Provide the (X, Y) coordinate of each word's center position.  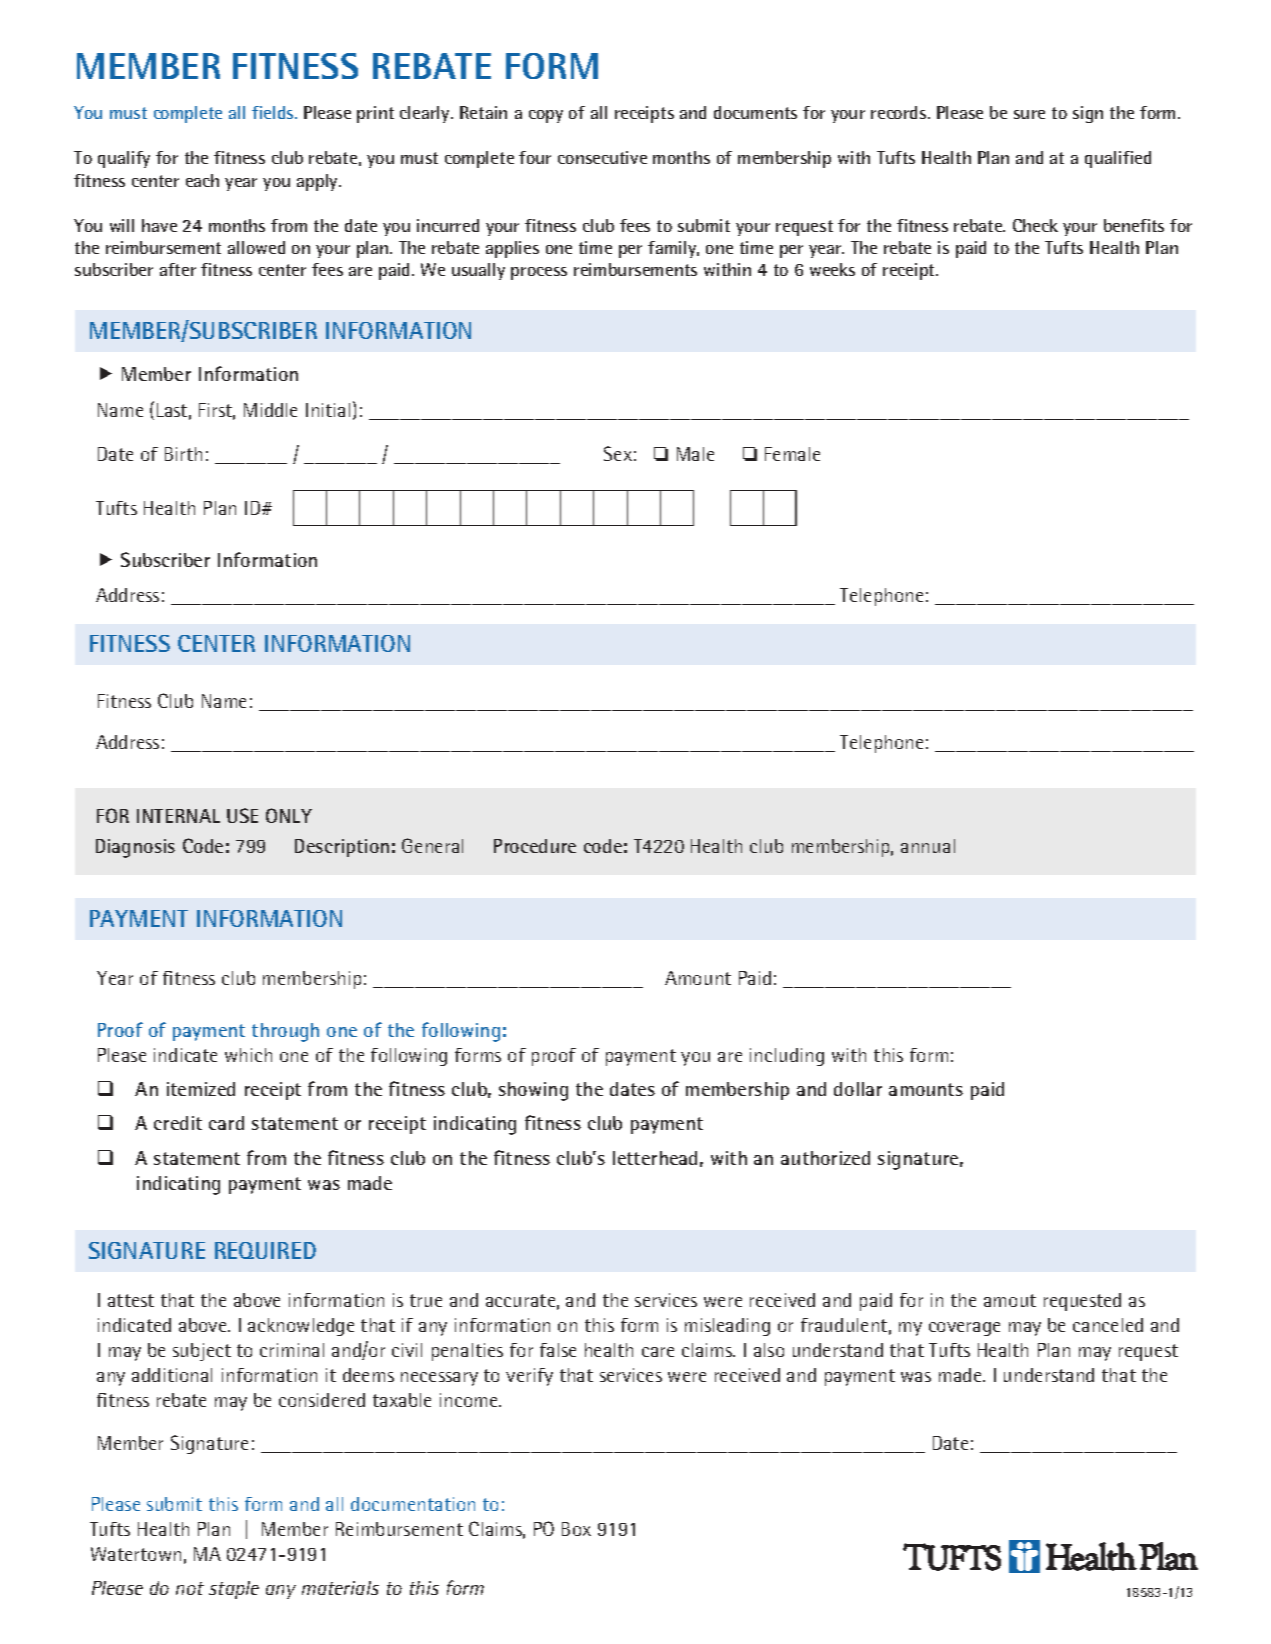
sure (1029, 114)
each (202, 180)
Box (576, 1529)
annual (928, 846)
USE (242, 815)
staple (234, 1590)
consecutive (602, 157)
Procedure (535, 846)
